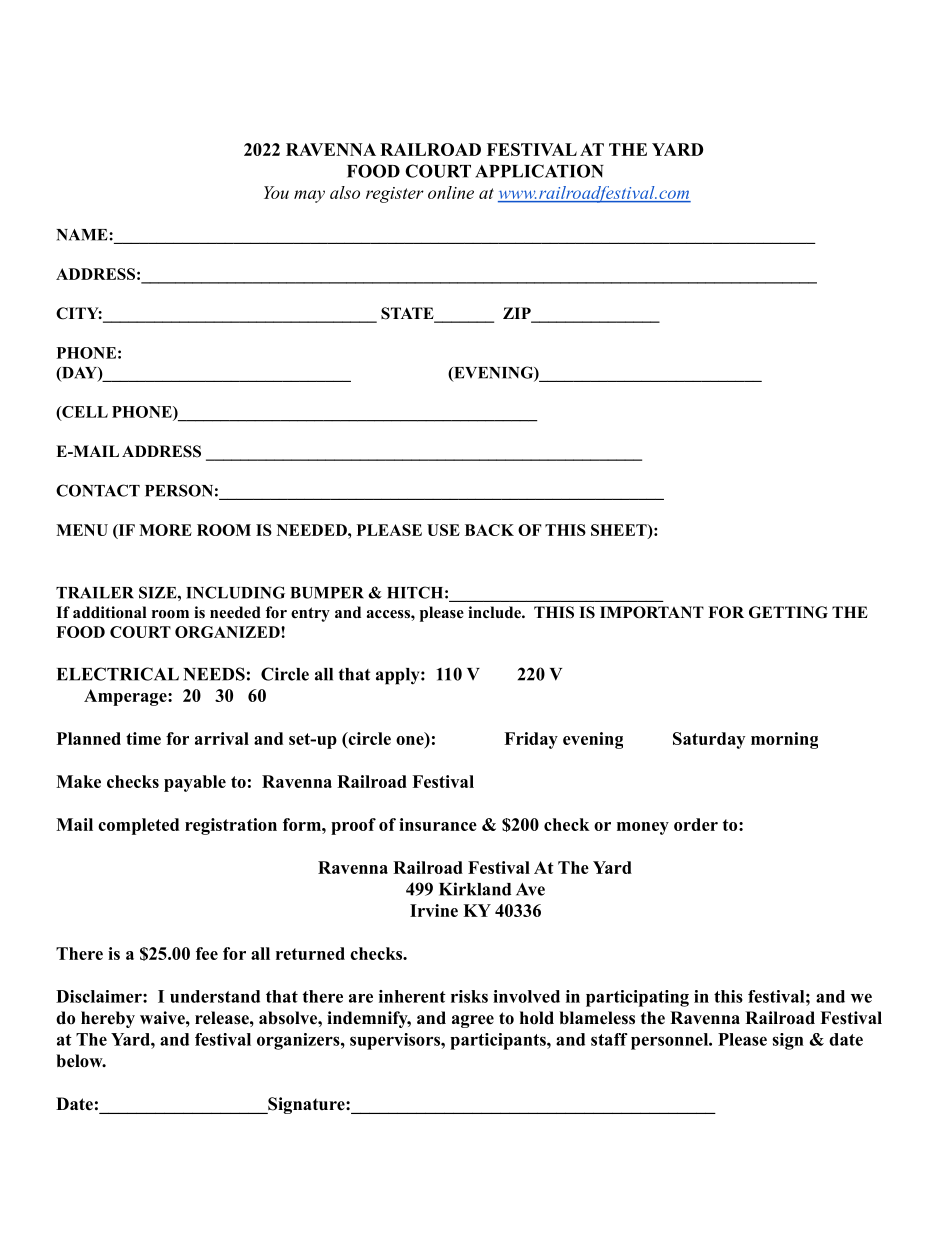  Describe the element at coordinates (539, 171) in the document. I see `APPLICATION` at that location.
